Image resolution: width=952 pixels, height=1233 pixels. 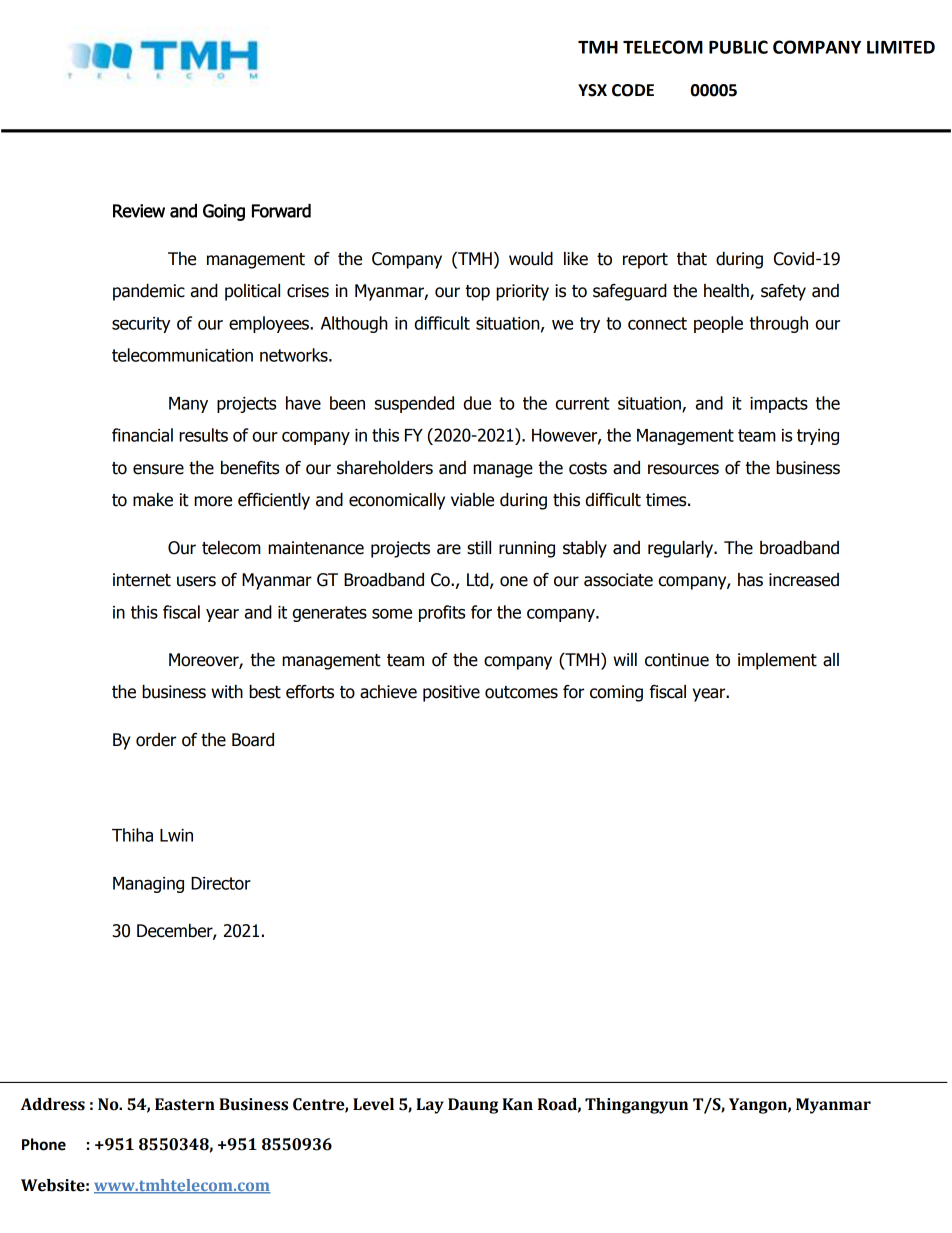 I want to click on CODE, so click(x=633, y=90).
